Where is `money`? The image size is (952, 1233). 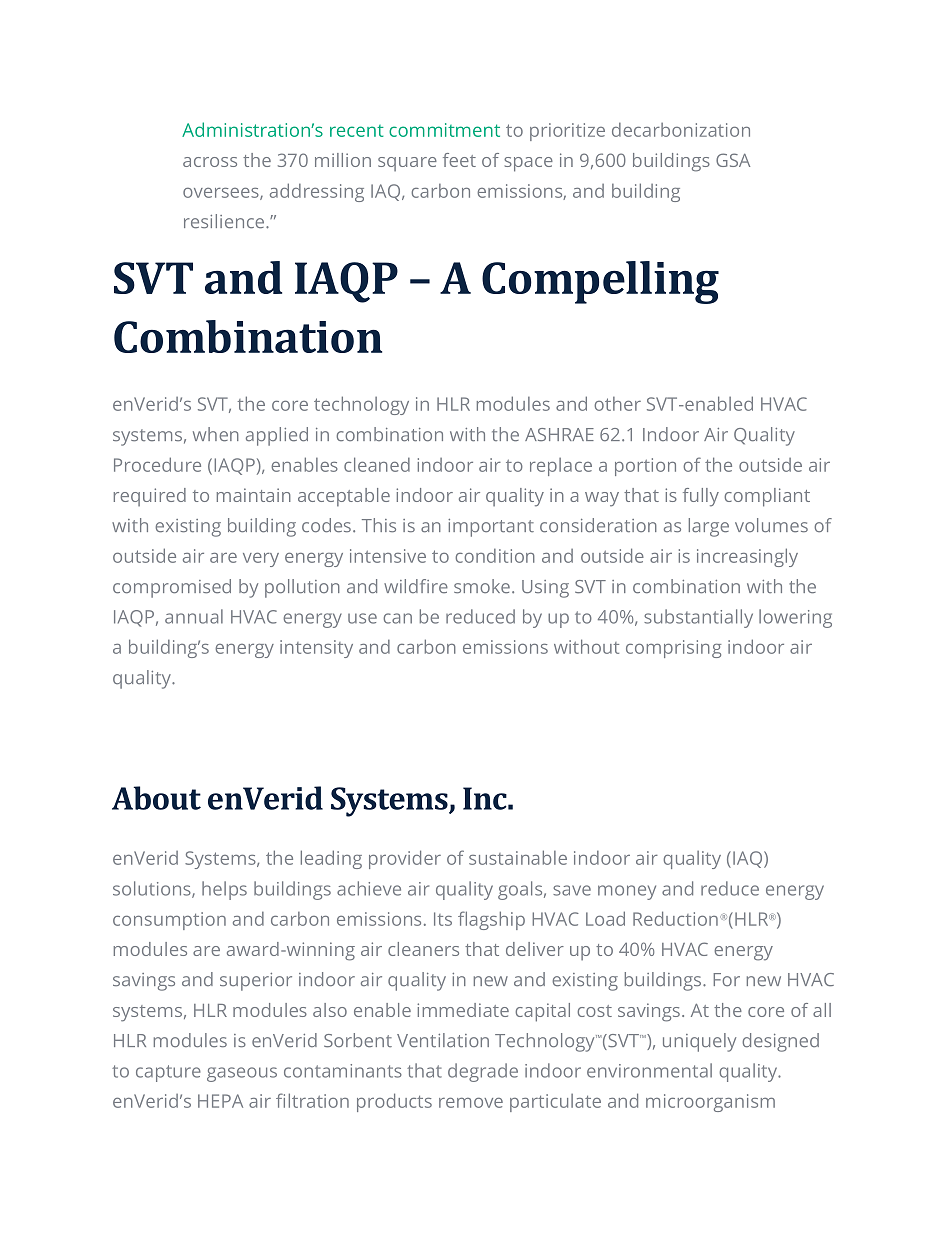 money is located at coordinates (627, 892).
